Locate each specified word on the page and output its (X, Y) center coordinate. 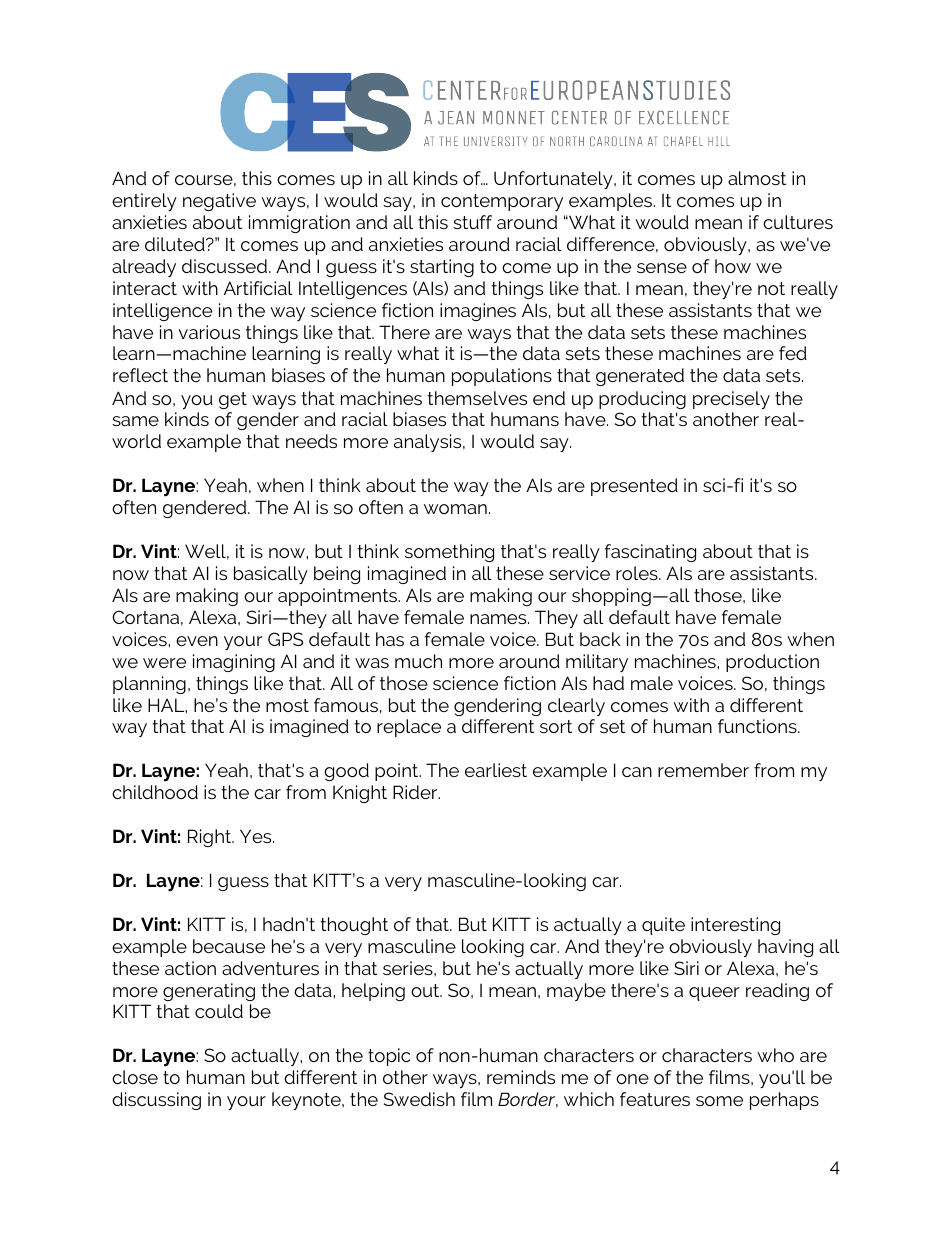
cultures (798, 222)
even (197, 641)
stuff (472, 222)
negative (219, 202)
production (772, 663)
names (499, 619)
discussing (156, 1101)
